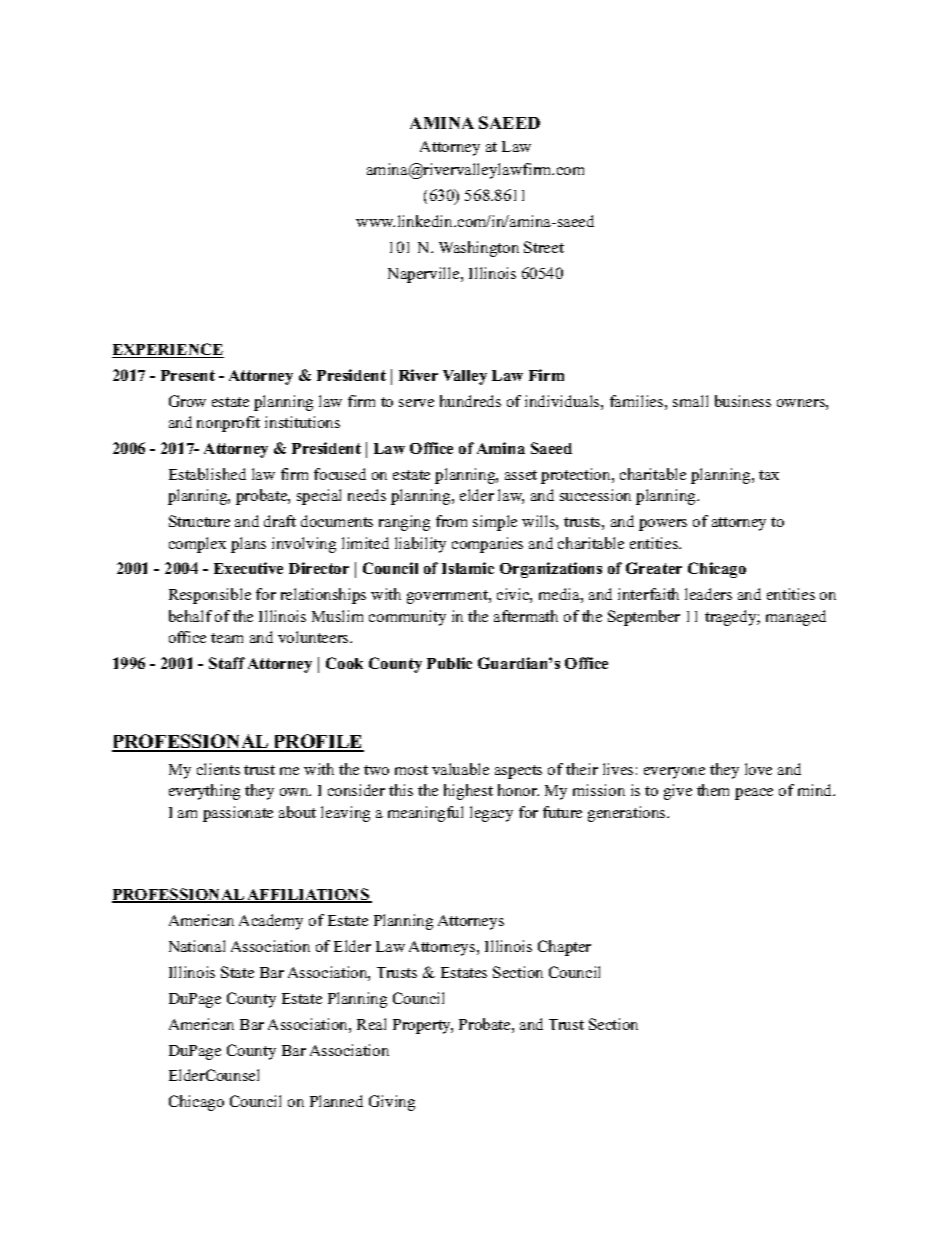 Image resolution: width=952 pixels, height=1233 pixels. I want to click on managed, so click(796, 618).
